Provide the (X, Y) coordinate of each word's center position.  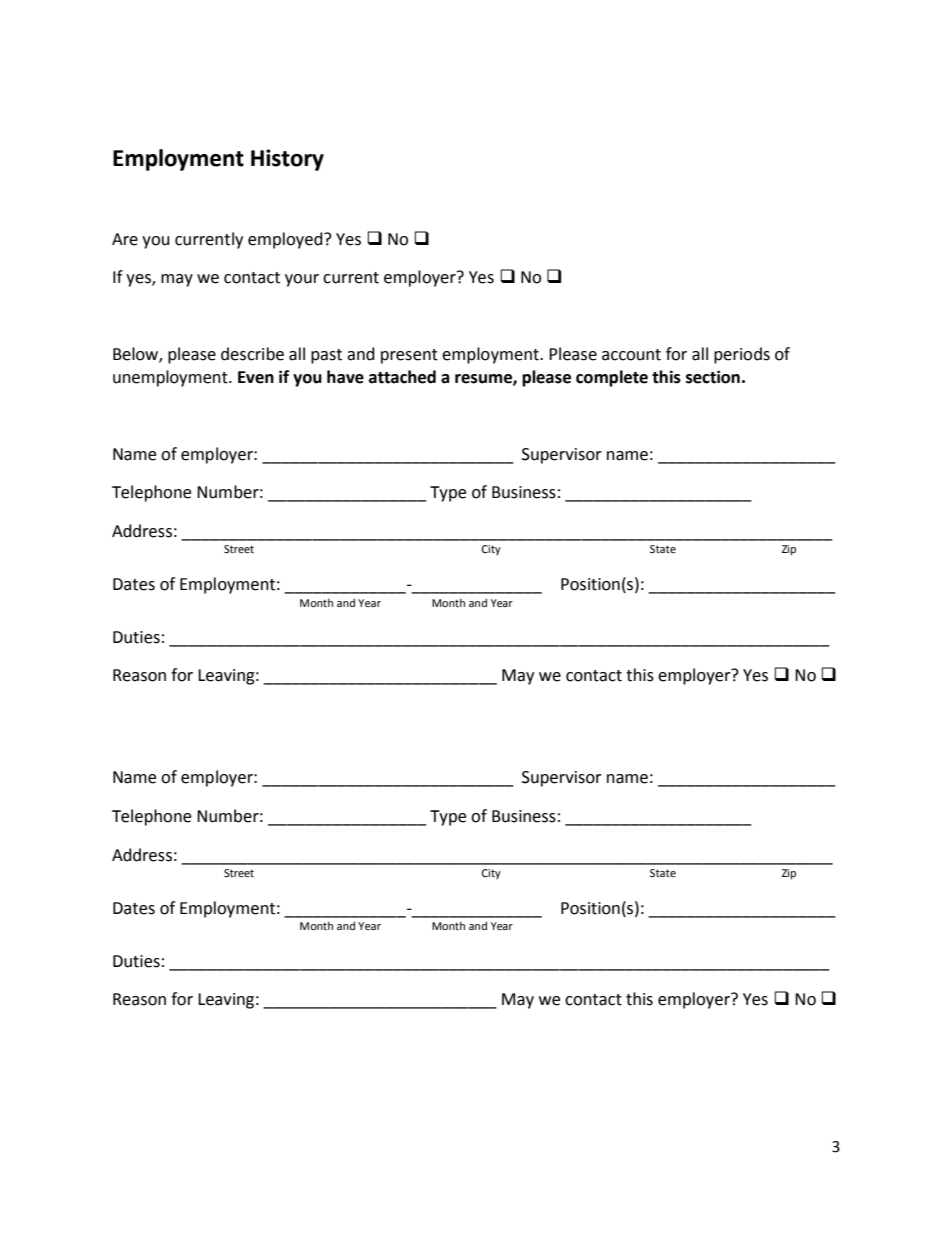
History (287, 160)
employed (286, 240)
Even (256, 377)
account (631, 355)
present (409, 356)
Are (125, 239)
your (302, 280)
